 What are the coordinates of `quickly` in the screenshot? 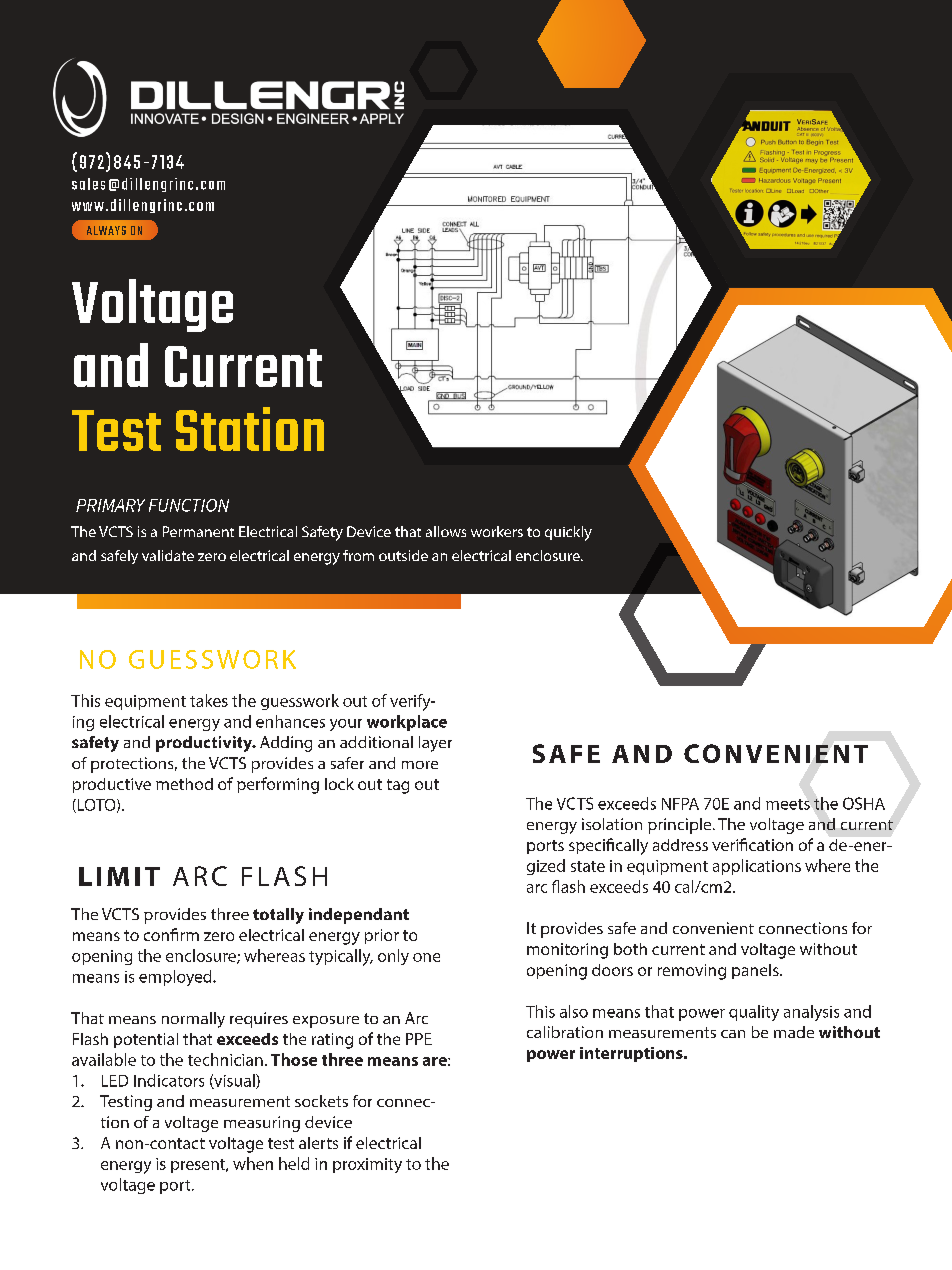 It's located at (568, 533).
